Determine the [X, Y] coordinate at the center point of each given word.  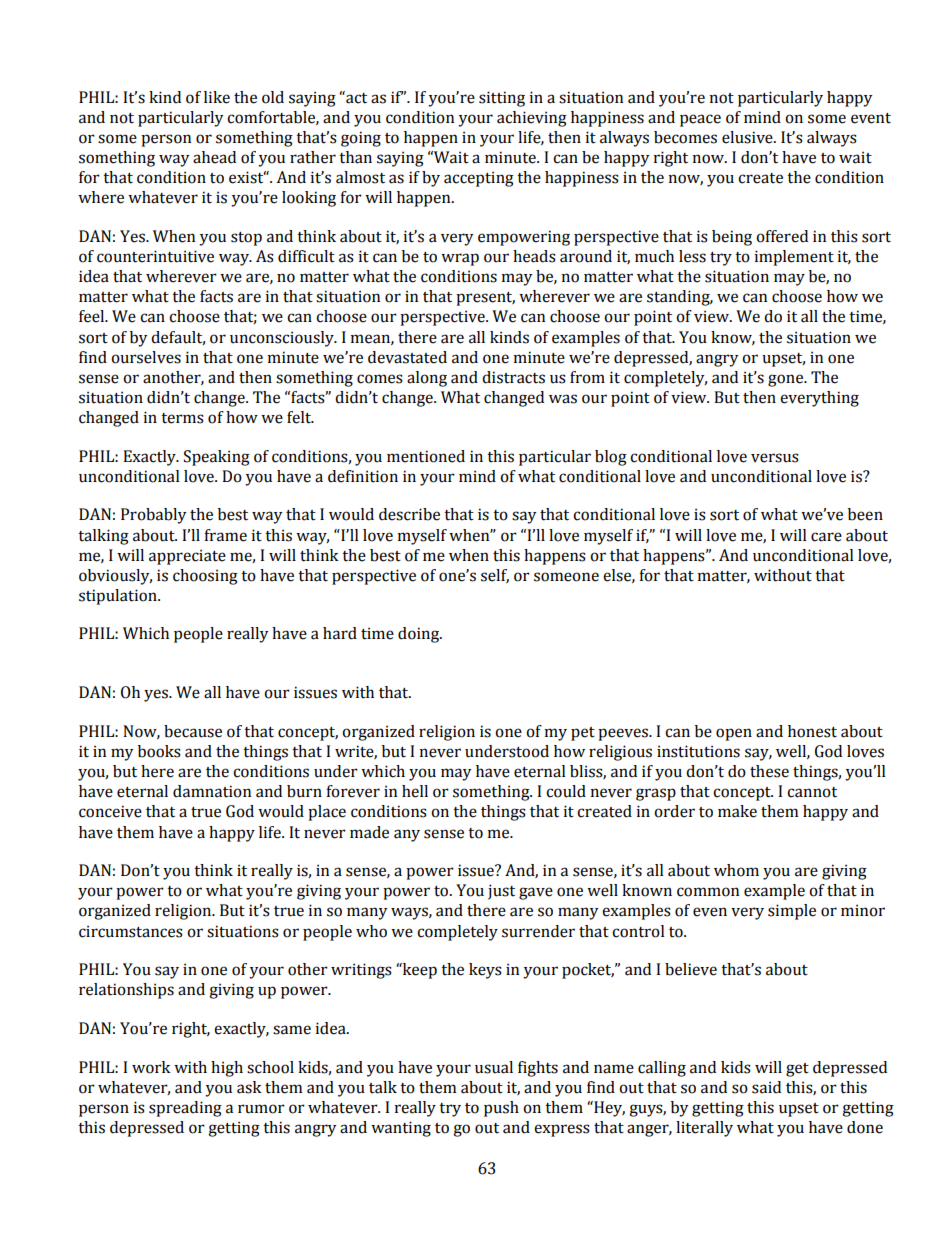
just [501, 892]
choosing [205, 577]
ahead [214, 157]
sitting [502, 99]
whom [736, 870]
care [826, 537]
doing [420, 635]
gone [786, 380]
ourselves [146, 357]
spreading [185, 1109]
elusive [748, 137]
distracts [513, 377]
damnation [212, 791]
